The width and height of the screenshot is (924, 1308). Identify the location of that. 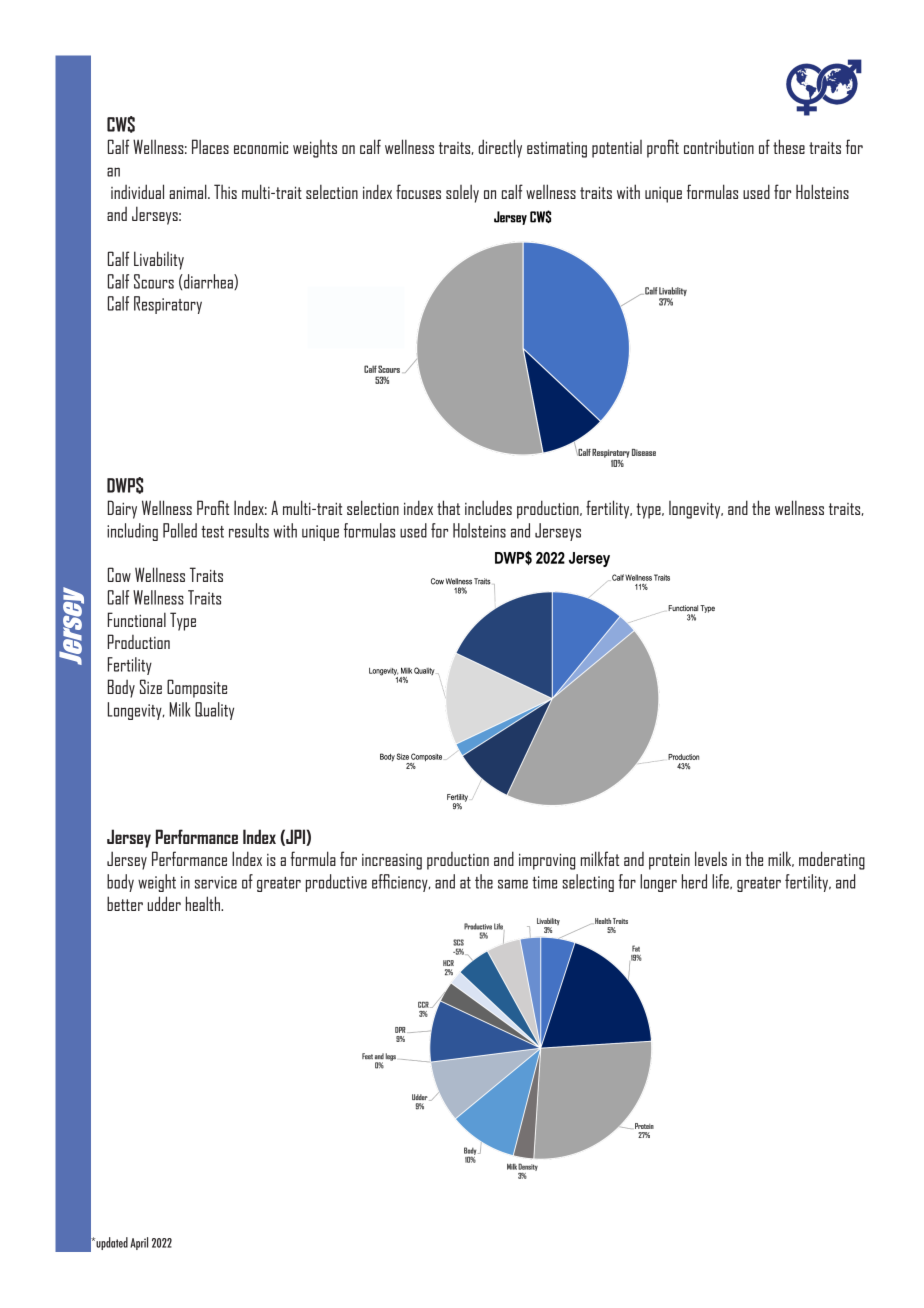
(448, 507).
